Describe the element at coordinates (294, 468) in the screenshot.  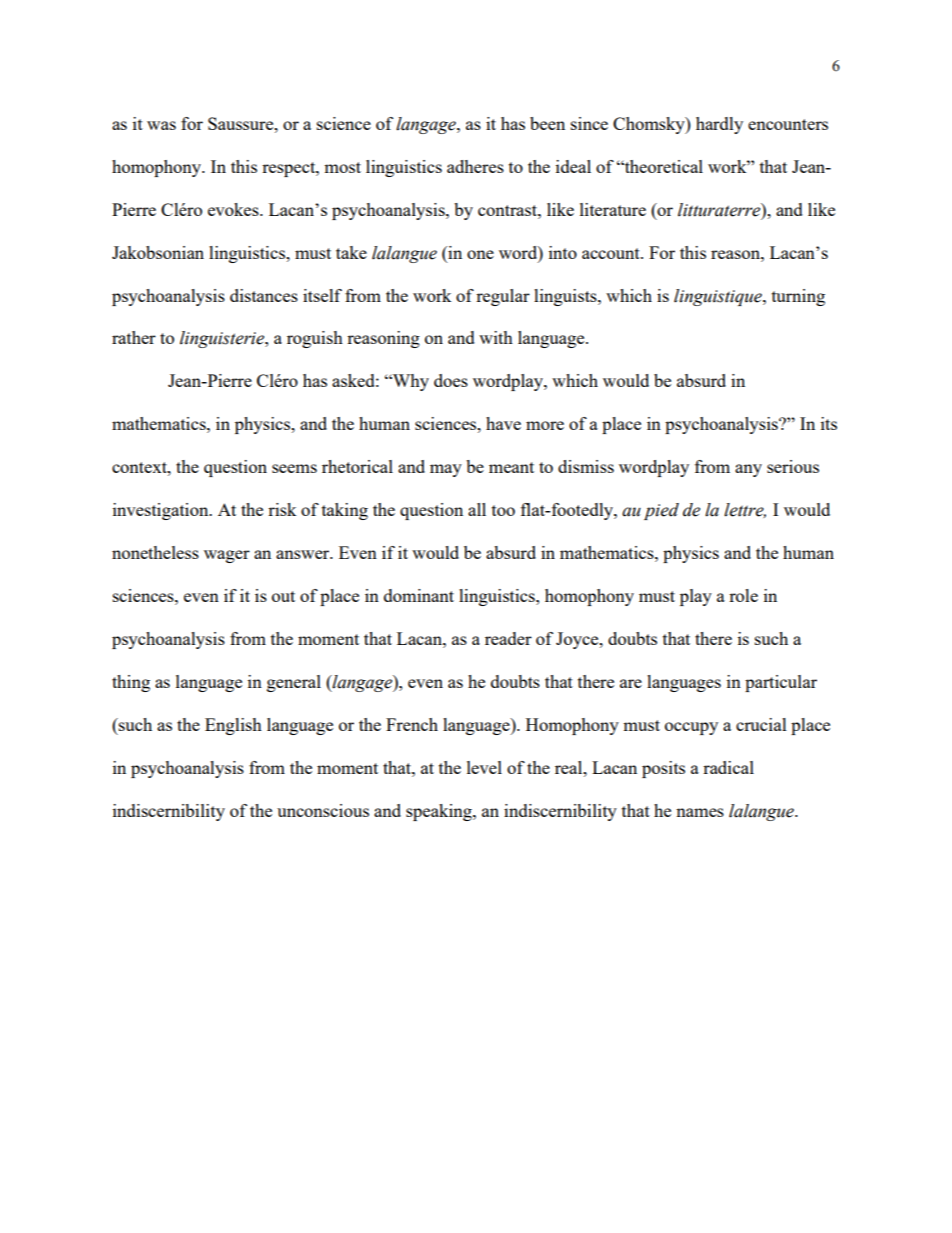
I see `seems` at that location.
